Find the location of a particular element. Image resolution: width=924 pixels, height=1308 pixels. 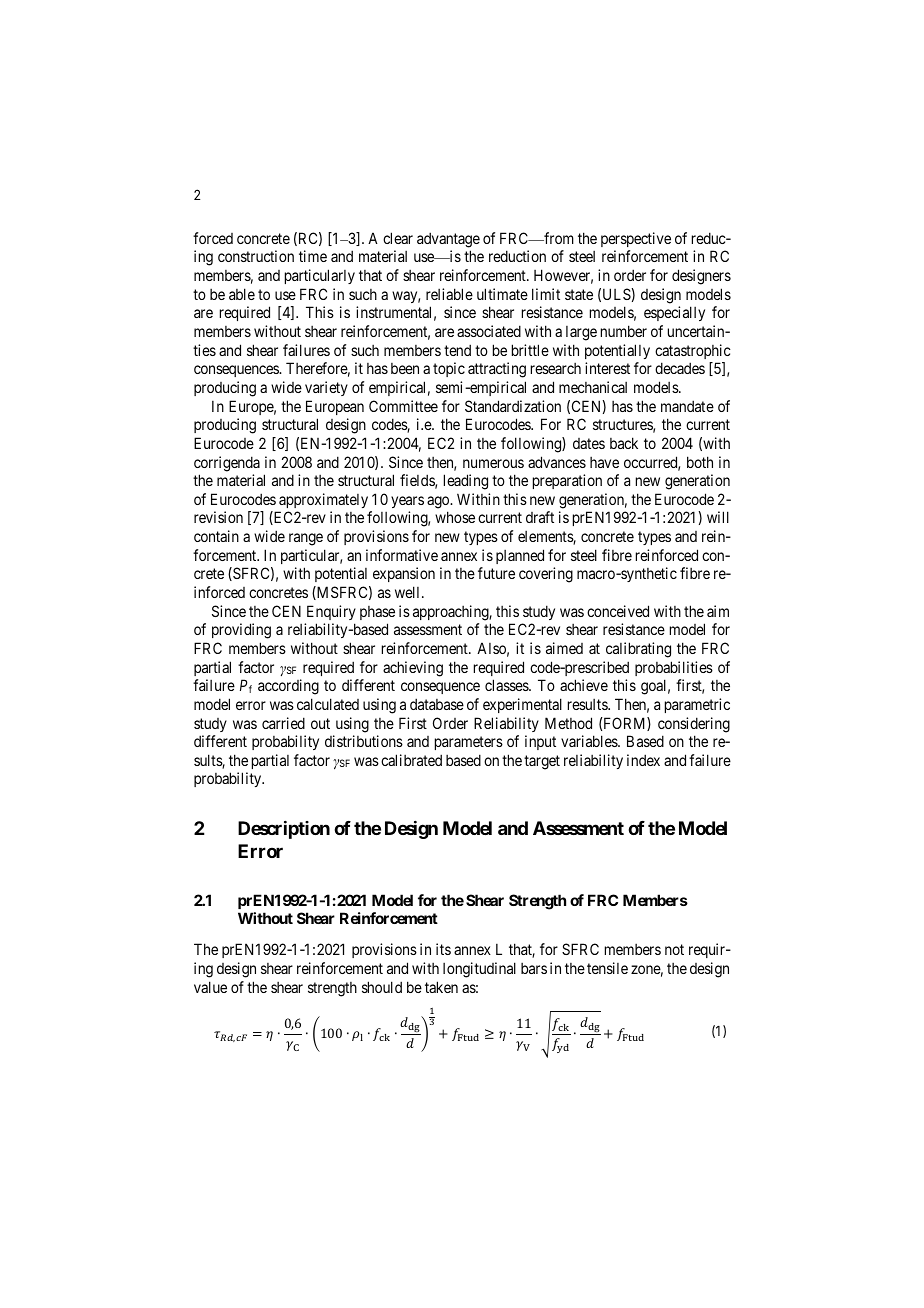

variety is located at coordinates (326, 388).
